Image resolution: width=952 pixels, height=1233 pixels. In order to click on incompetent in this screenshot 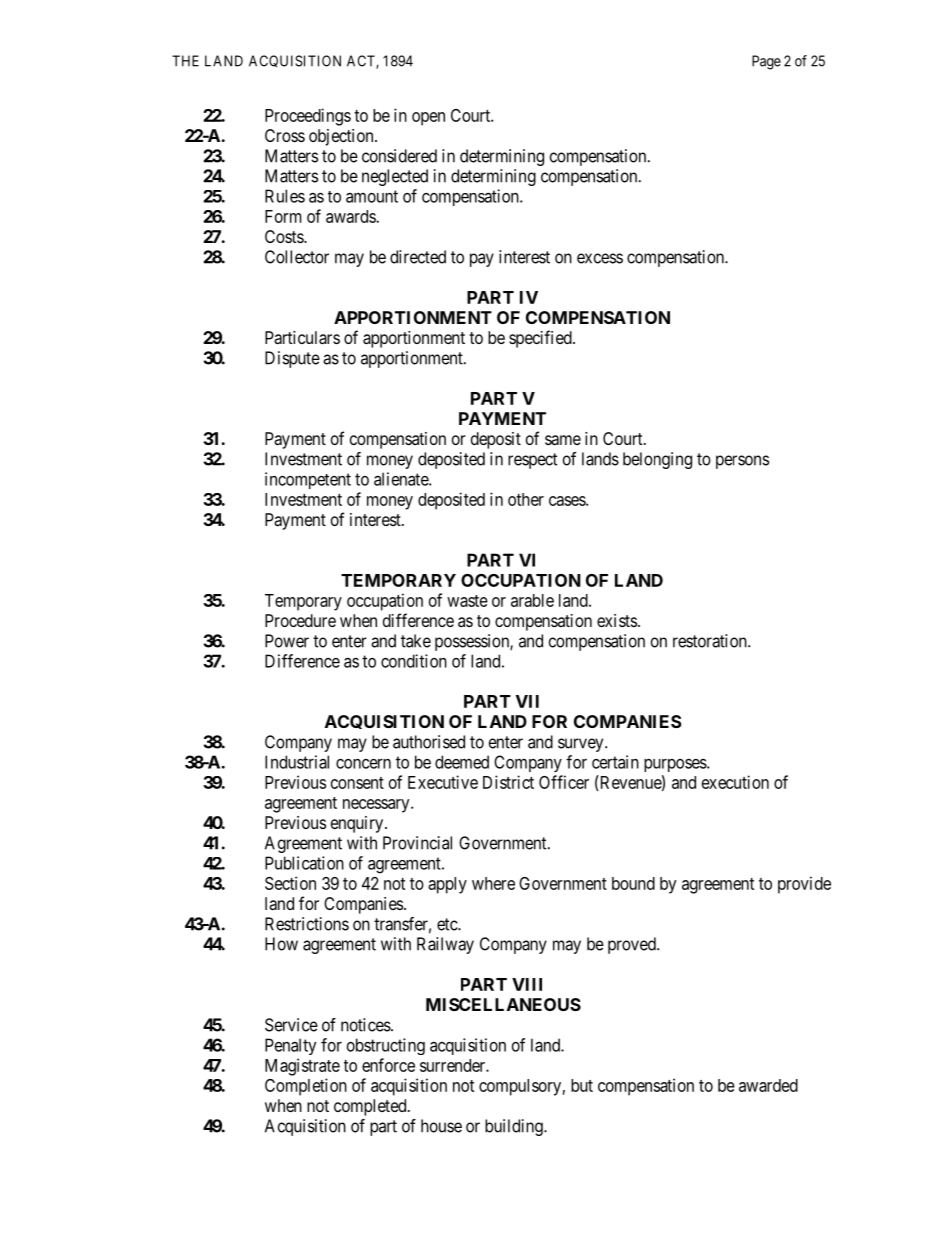, I will do `click(308, 480)`.
